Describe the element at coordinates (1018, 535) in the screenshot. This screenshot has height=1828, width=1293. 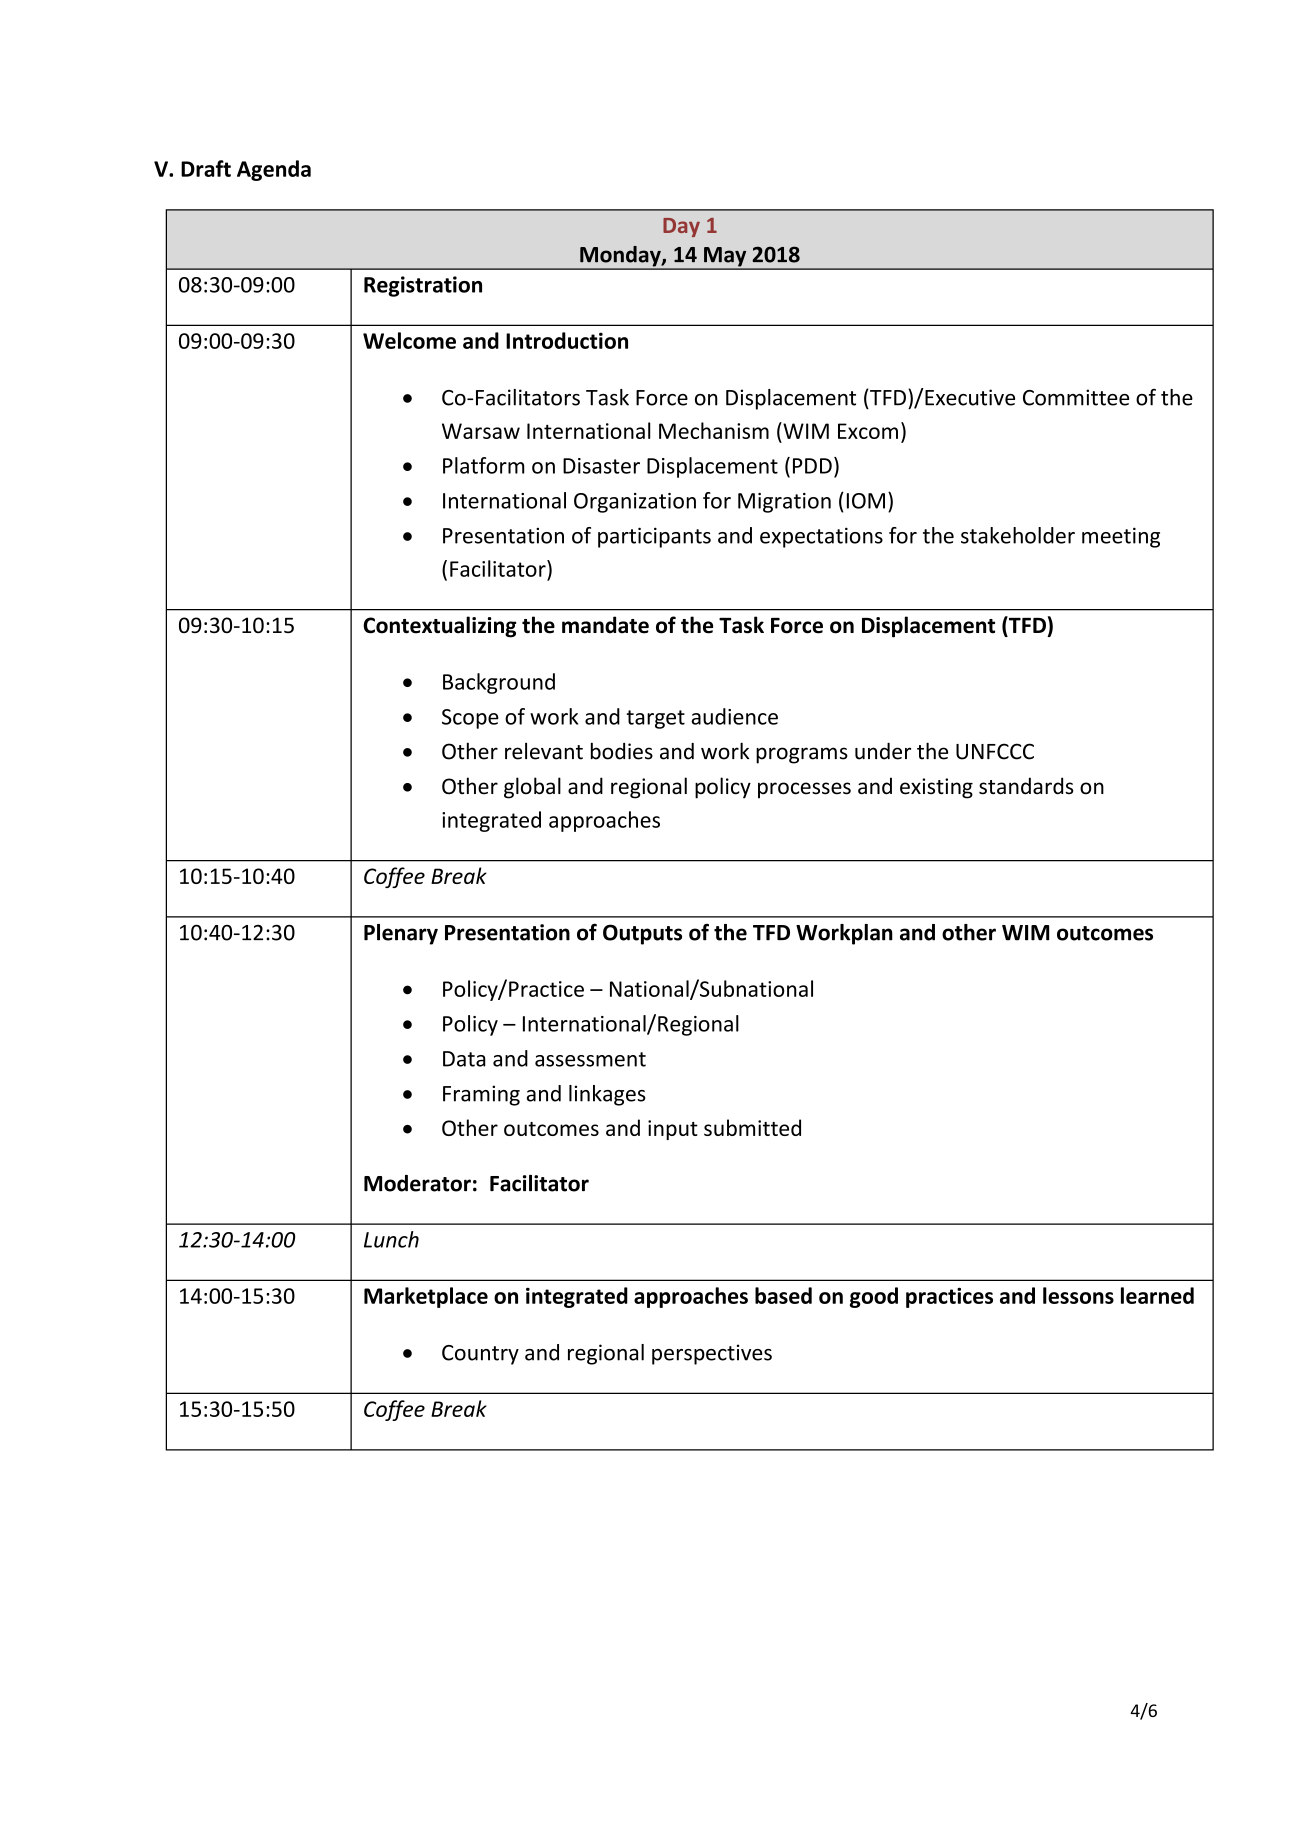
I see `stakeholder` at that location.
